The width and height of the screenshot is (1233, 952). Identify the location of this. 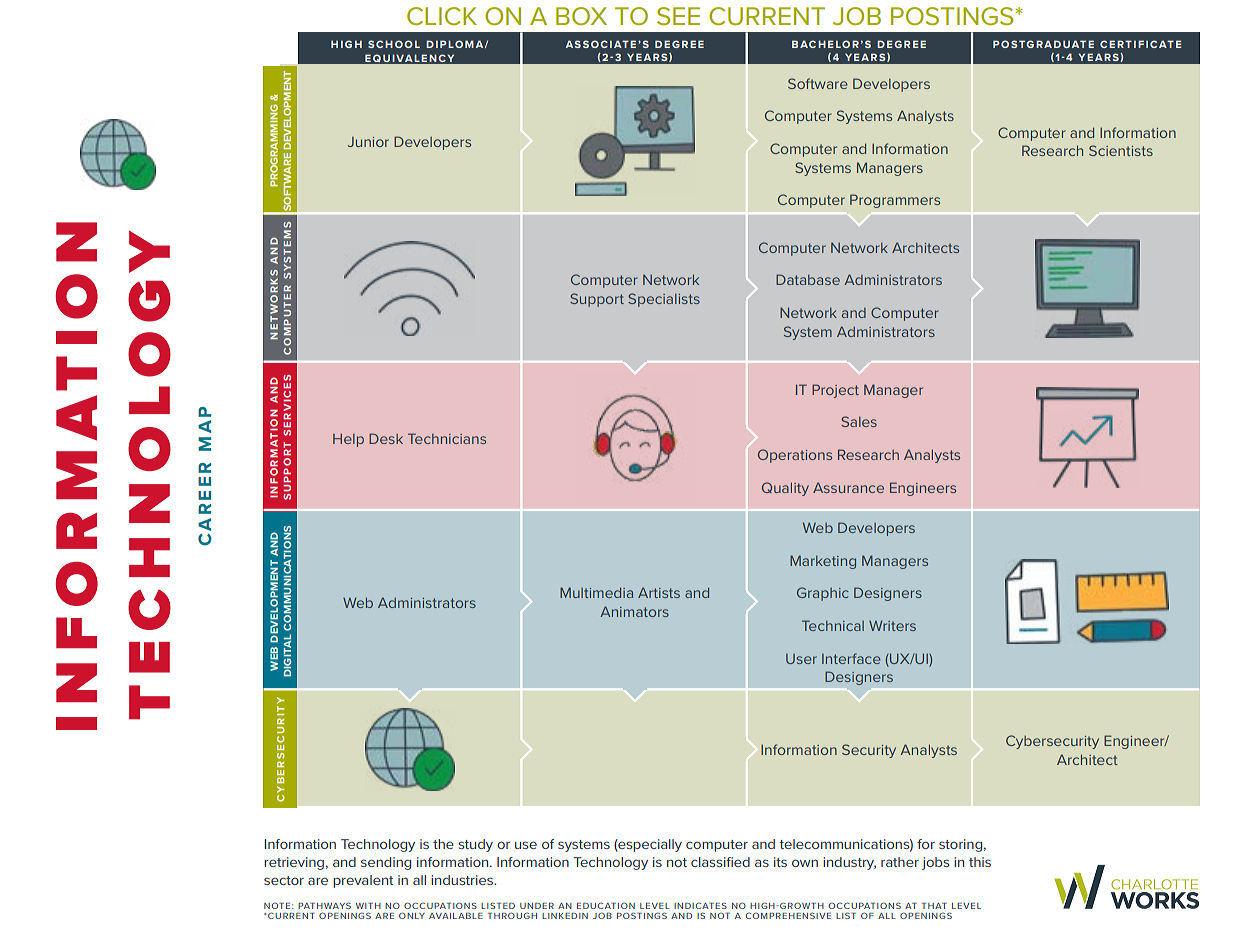
(980, 862).
